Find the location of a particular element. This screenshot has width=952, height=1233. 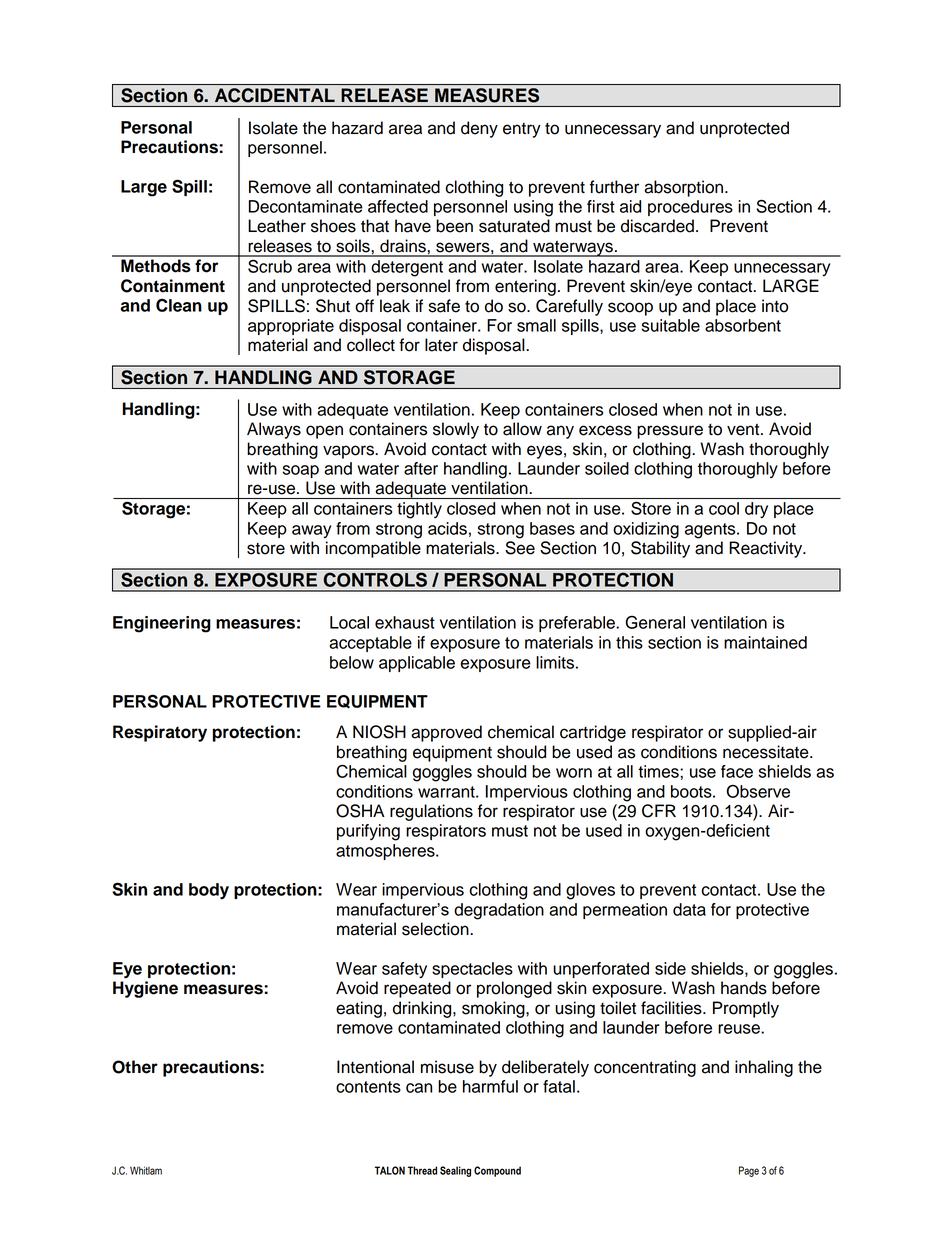

Leather is located at coordinates (277, 226).
